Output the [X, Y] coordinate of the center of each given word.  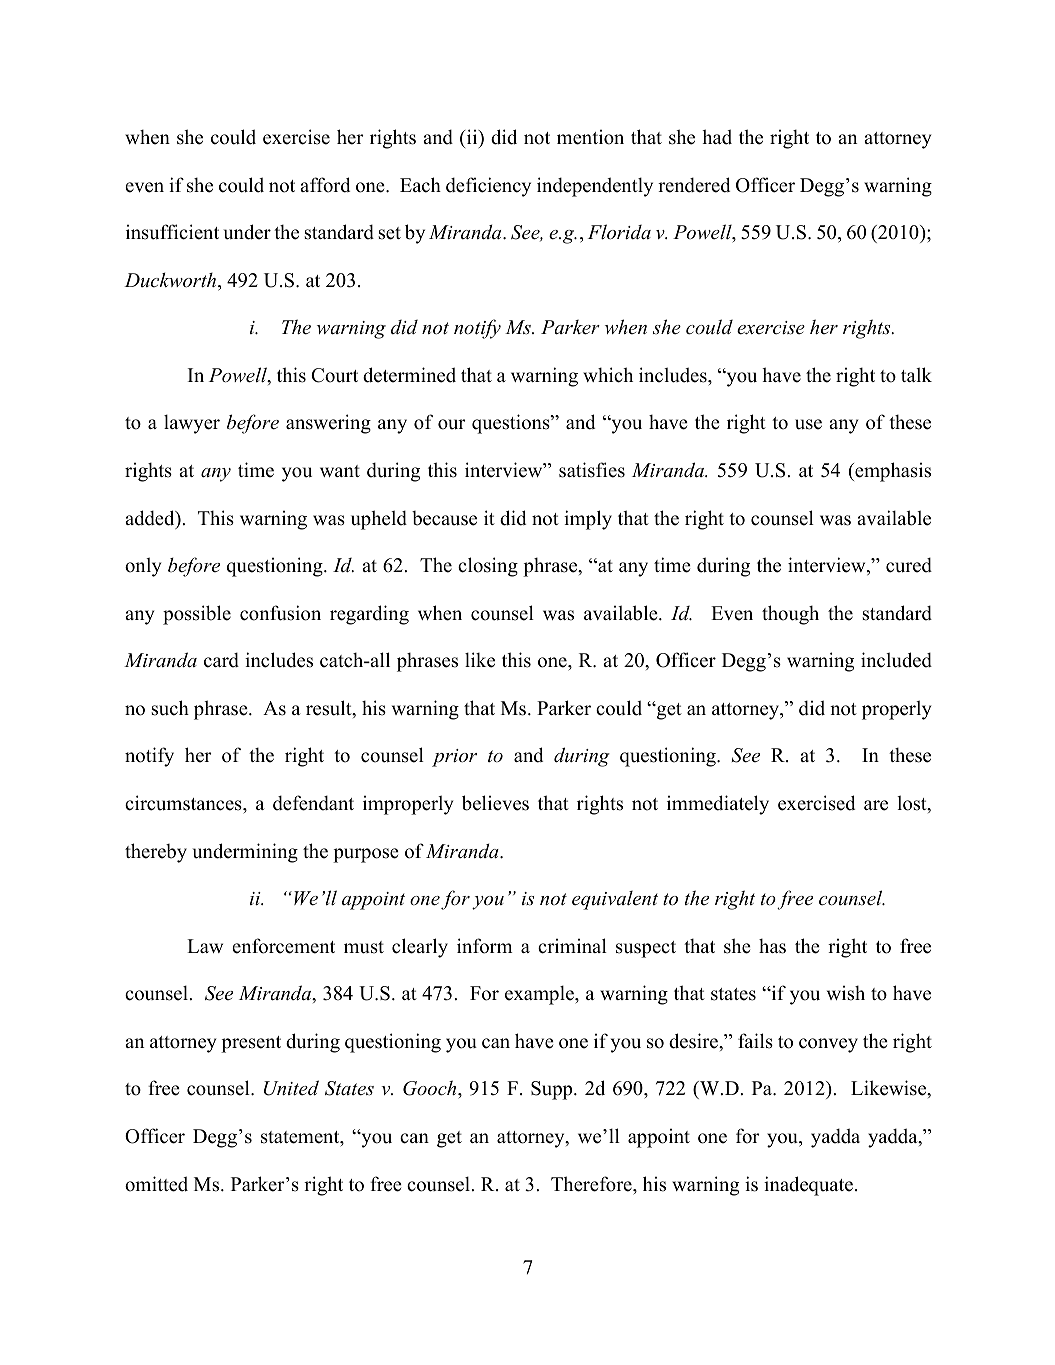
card [221, 660]
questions [512, 424]
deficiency [488, 187]
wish [846, 993]
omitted [156, 1184]
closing [488, 567]
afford [325, 185]
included [896, 660]
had [717, 137]
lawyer [192, 424]
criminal [572, 946]
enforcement [283, 946]
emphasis [892, 472]
